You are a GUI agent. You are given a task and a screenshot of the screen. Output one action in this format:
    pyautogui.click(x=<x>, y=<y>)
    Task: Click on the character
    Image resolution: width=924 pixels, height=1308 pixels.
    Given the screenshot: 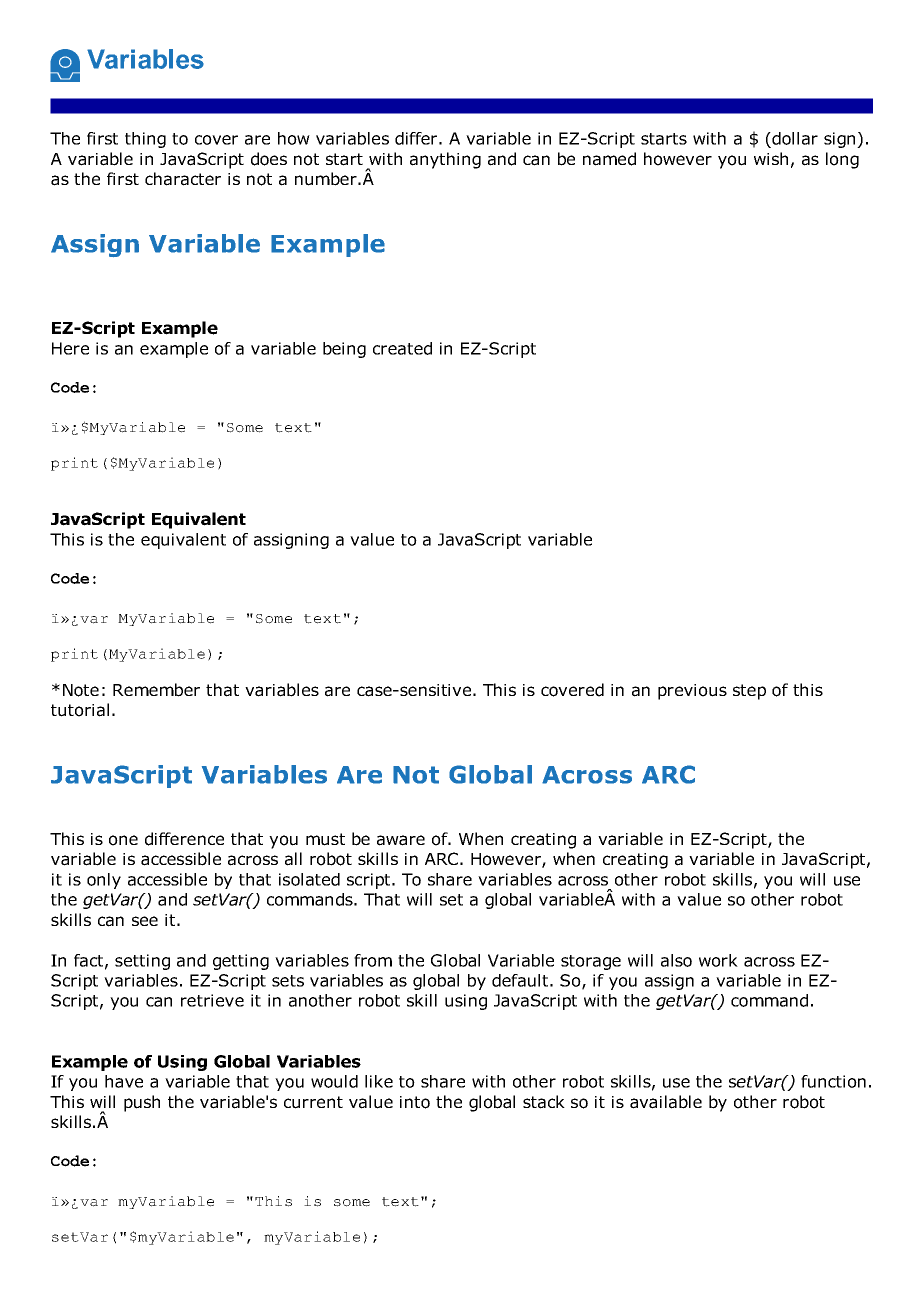 What is the action you would take?
    pyautogui.click(x=183, y=179)
